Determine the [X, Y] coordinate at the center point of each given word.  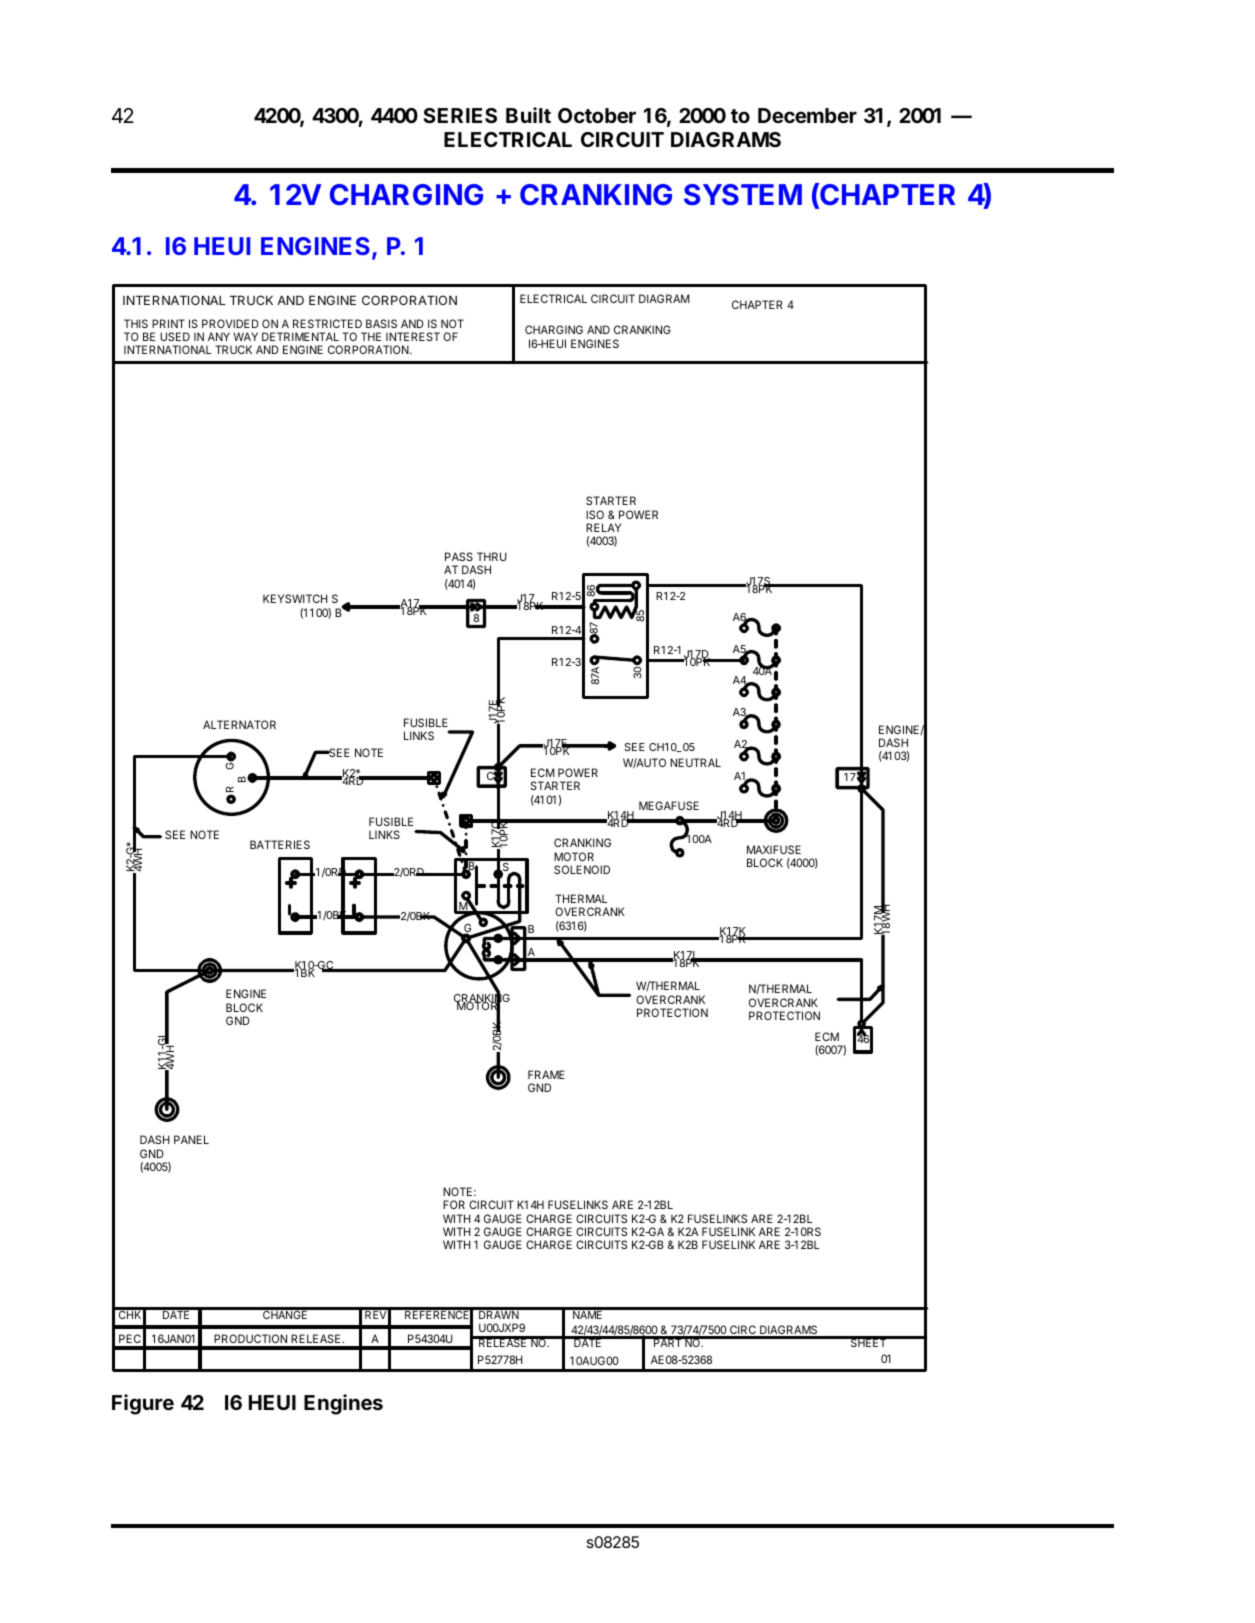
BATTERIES [280, 844]
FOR [454, 1204]
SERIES [460, 115]
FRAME [546, 1074]
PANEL [191, 1139]
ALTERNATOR [239, 724]
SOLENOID [582, 869]
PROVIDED [230, 323]
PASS [459, 556]
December [807, 115]
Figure [143, 1404]
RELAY [603, 527]
